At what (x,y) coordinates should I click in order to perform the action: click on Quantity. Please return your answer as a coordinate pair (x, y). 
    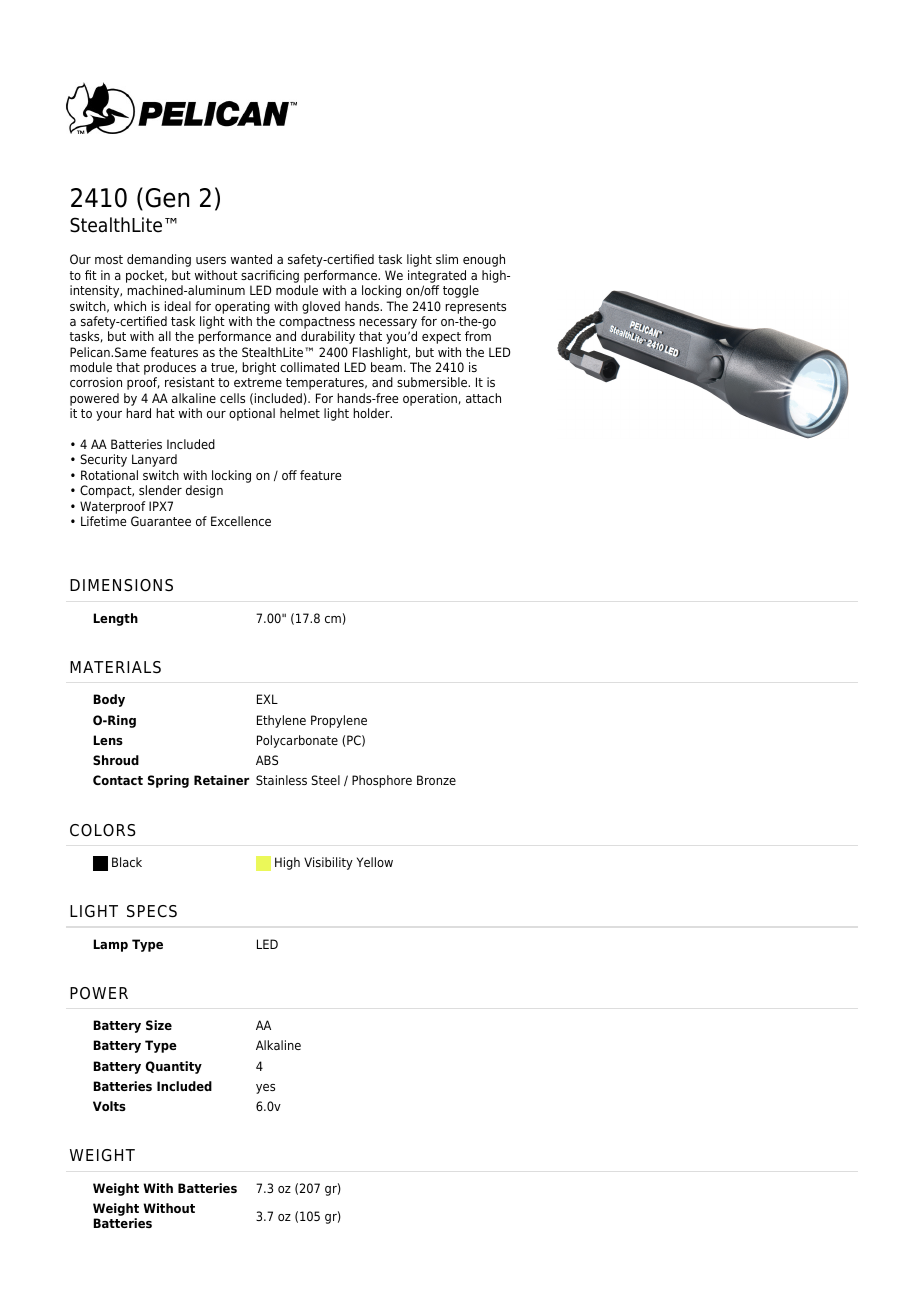
    Looking at the image, I should click on (174, 1067).
